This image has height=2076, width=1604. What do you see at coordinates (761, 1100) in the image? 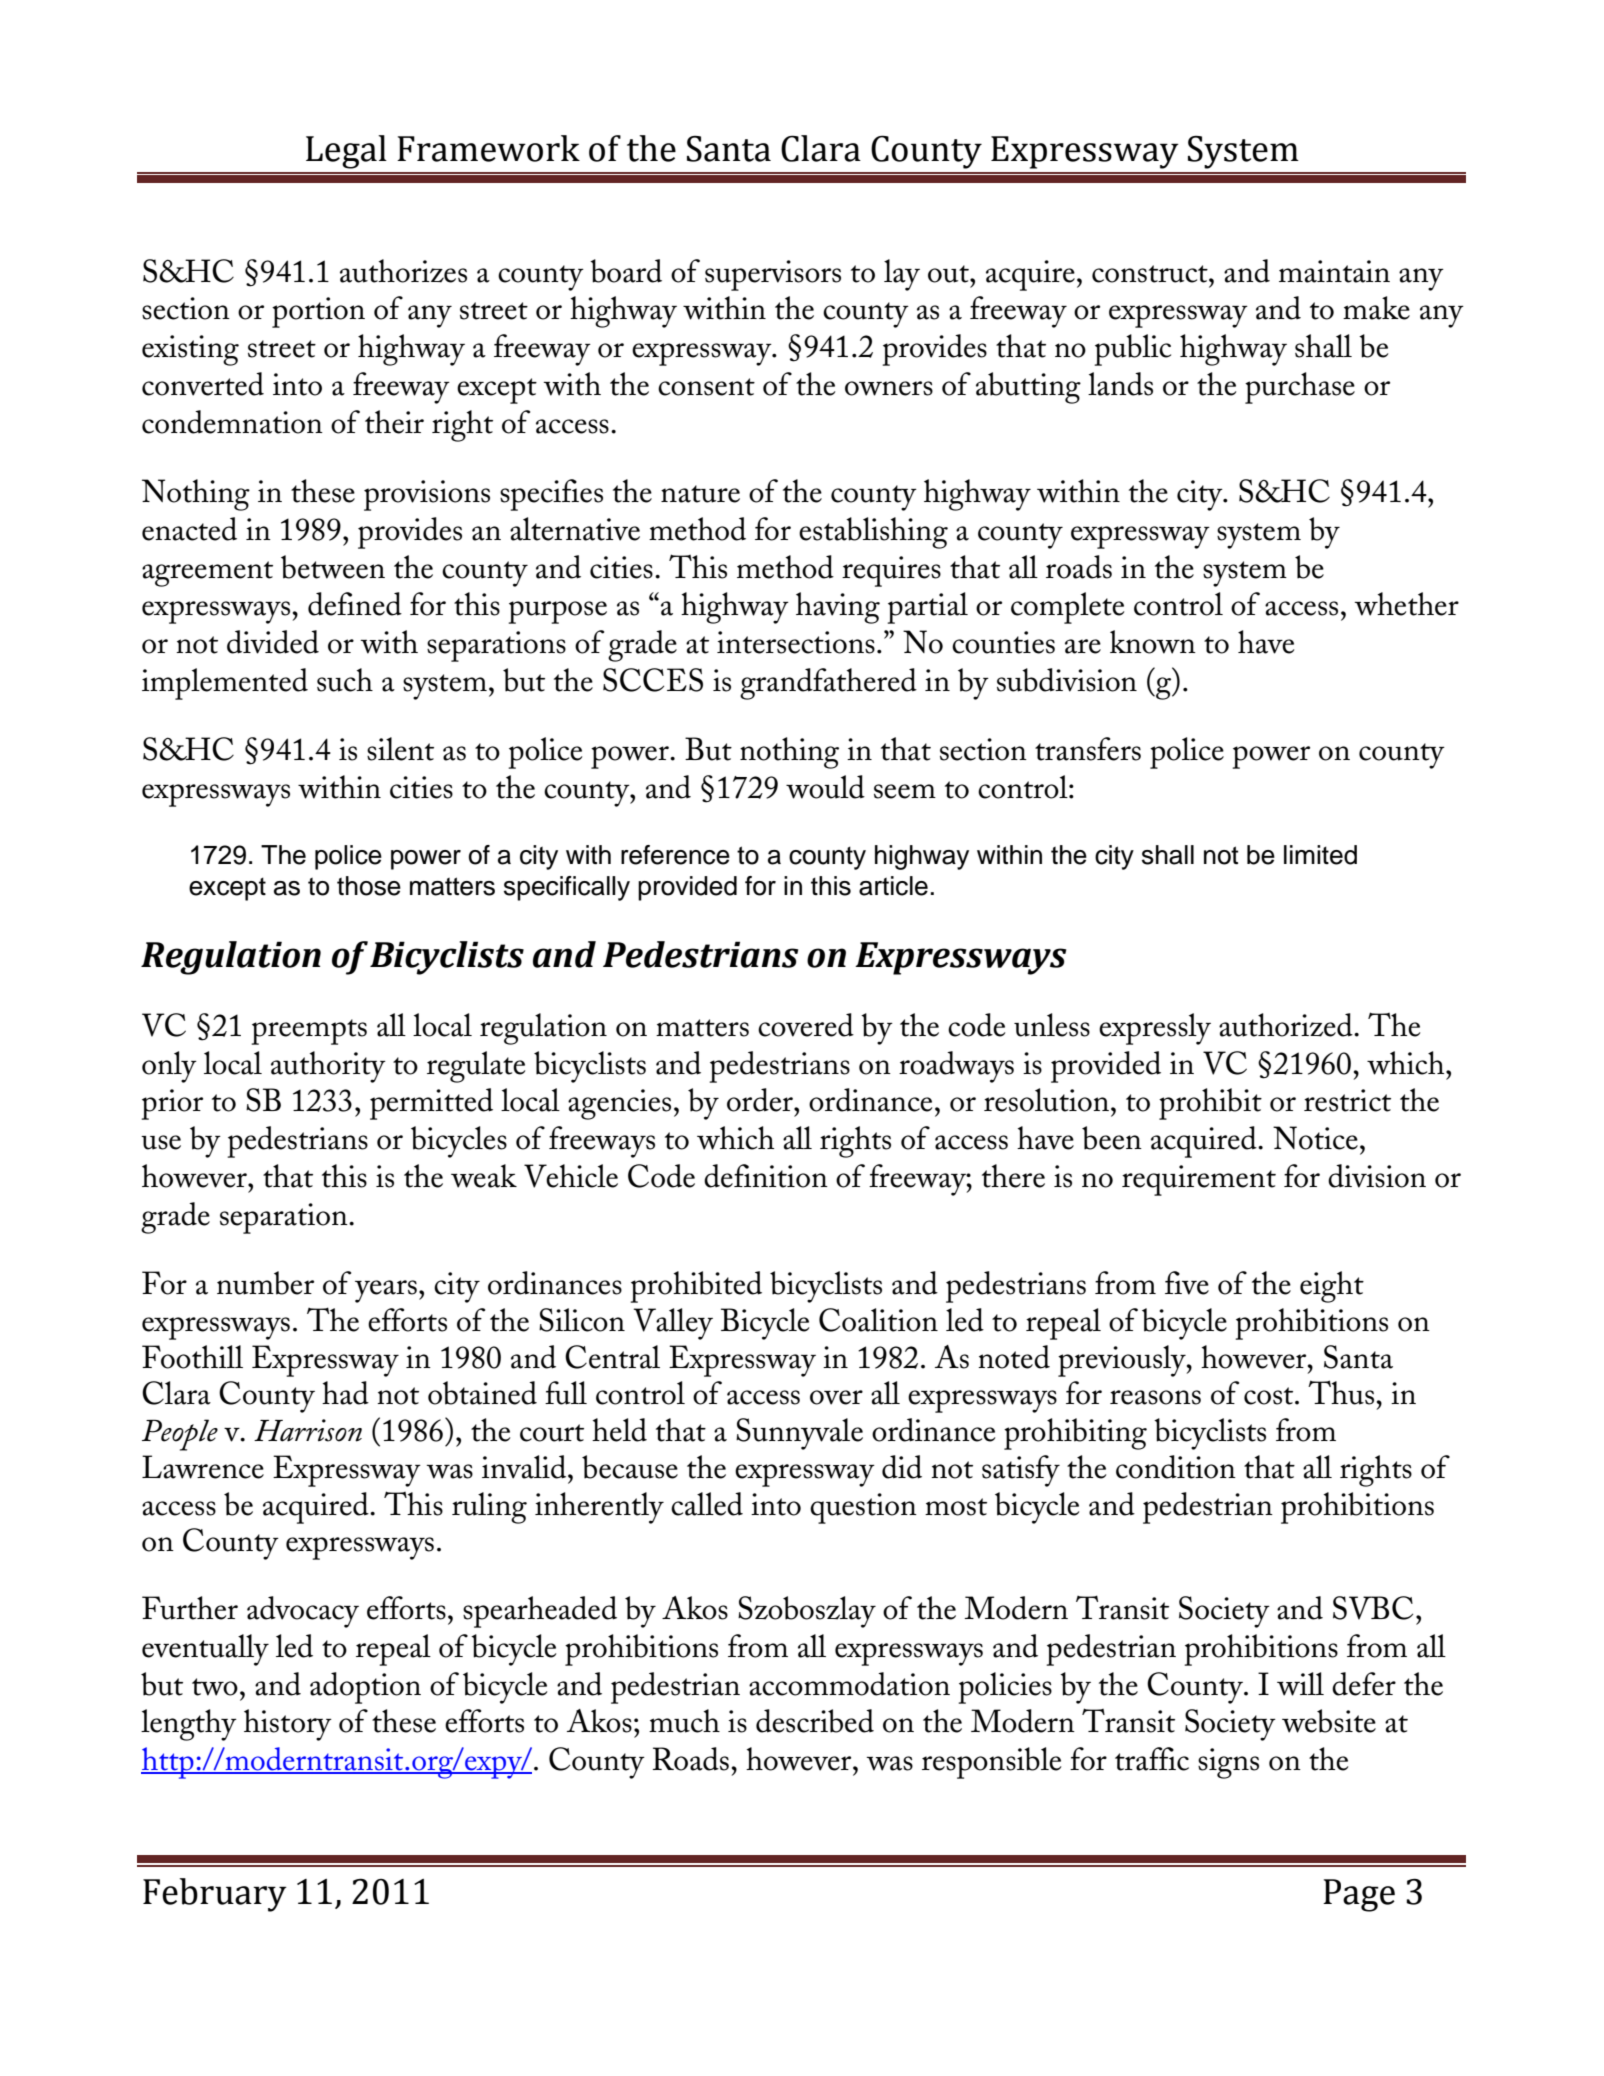
I see `order` at bounding box center [761, 1100].
